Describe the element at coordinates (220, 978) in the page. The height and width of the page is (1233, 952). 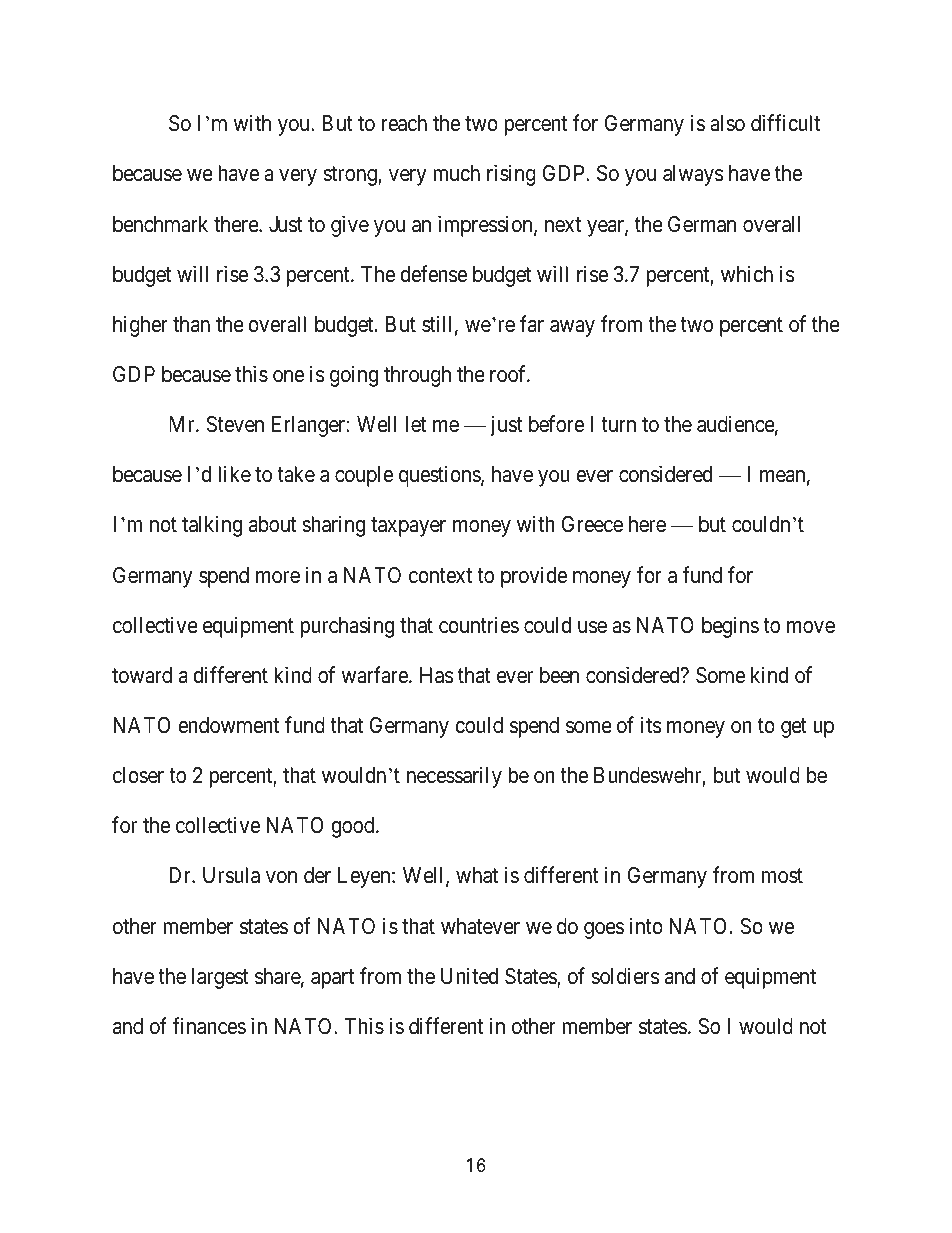
I see `largest` at that location.
